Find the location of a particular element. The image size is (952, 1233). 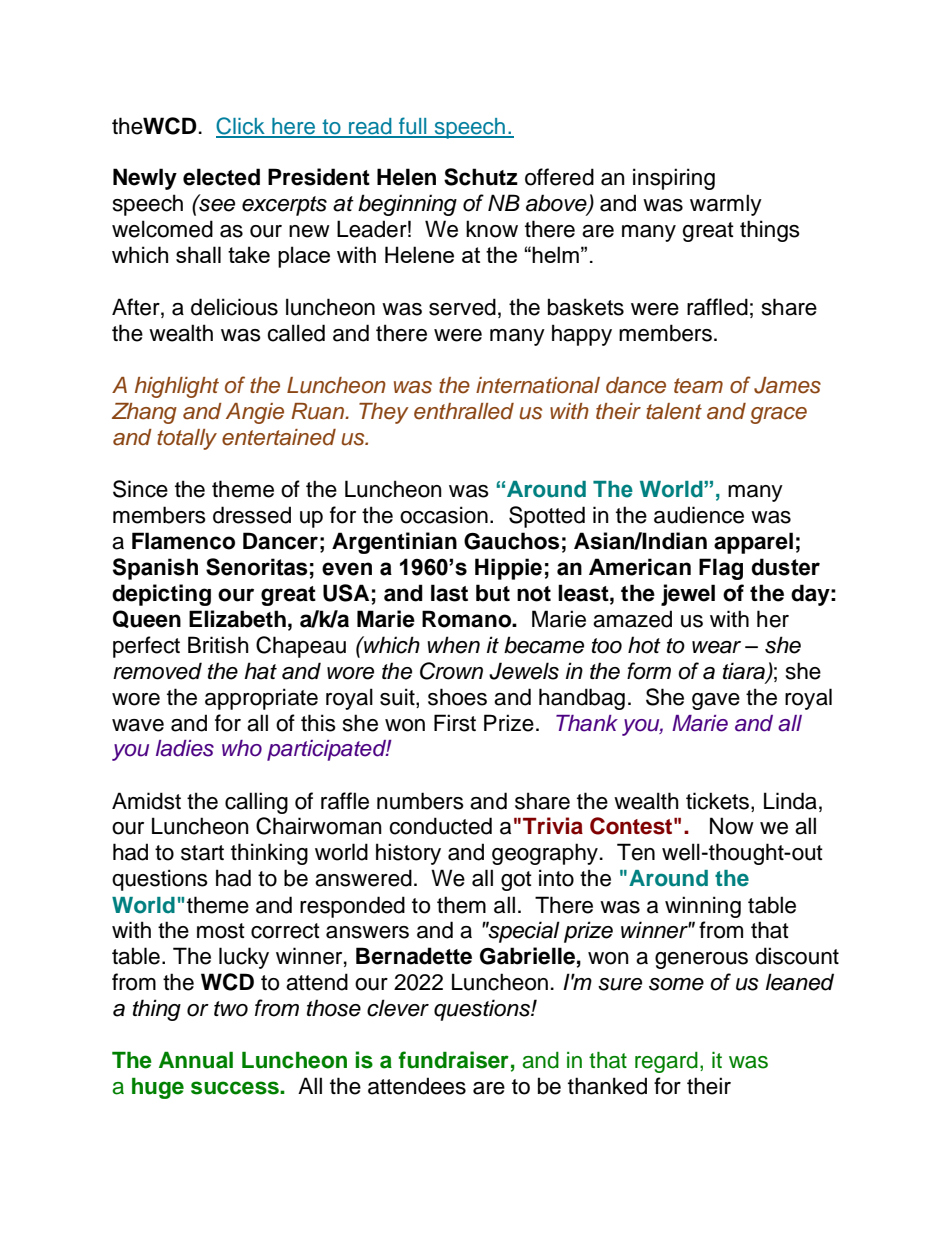

Flag is located at coordinates (721, 569).
